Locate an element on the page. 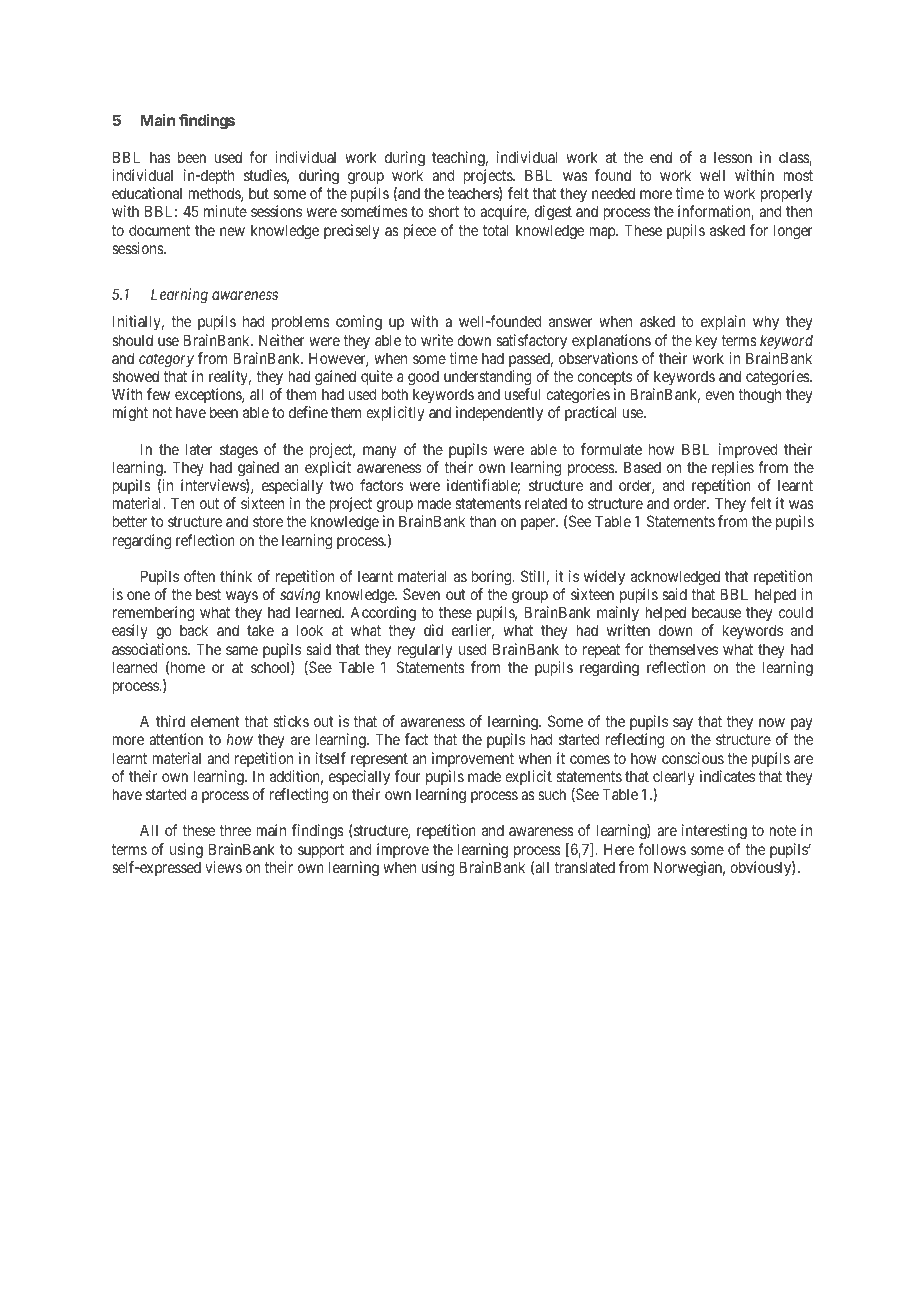 The image size is (924, 1308). category is located at coordinates (166, 360).
